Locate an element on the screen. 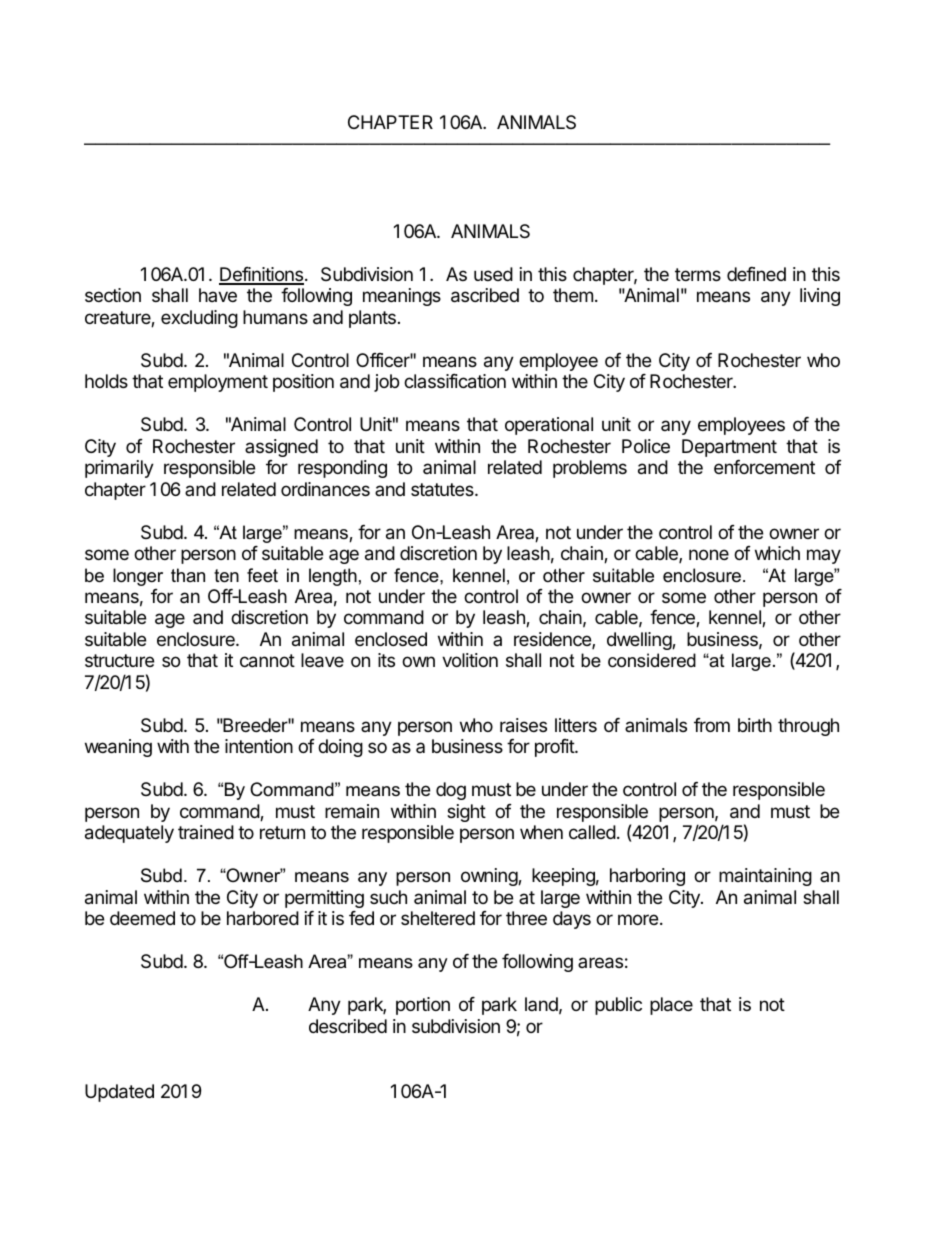 The image size is (952, 1233). Updated is located at coordinates (119, 1093).
